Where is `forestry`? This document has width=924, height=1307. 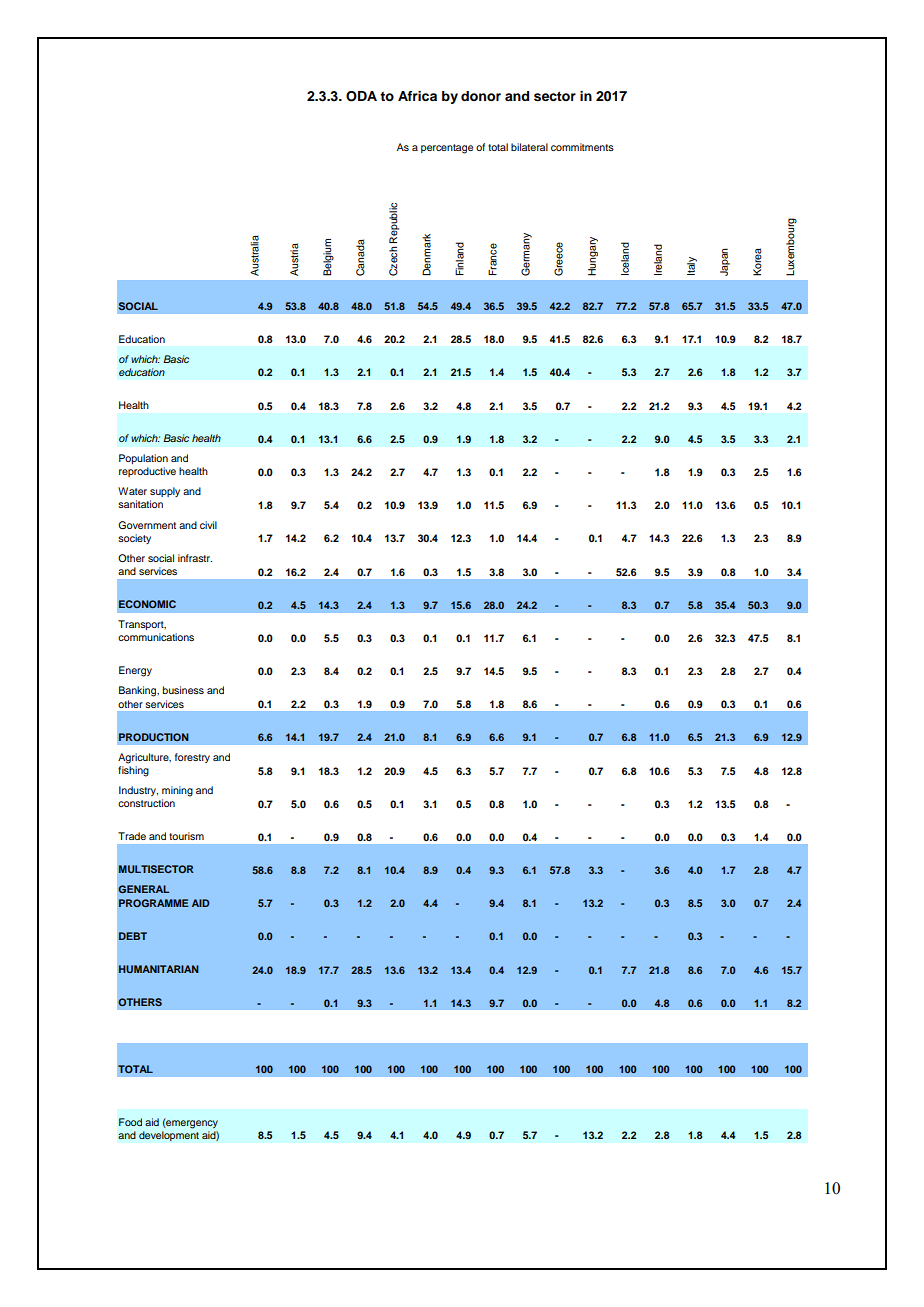
forestry is located at coordinates (192, 758).
